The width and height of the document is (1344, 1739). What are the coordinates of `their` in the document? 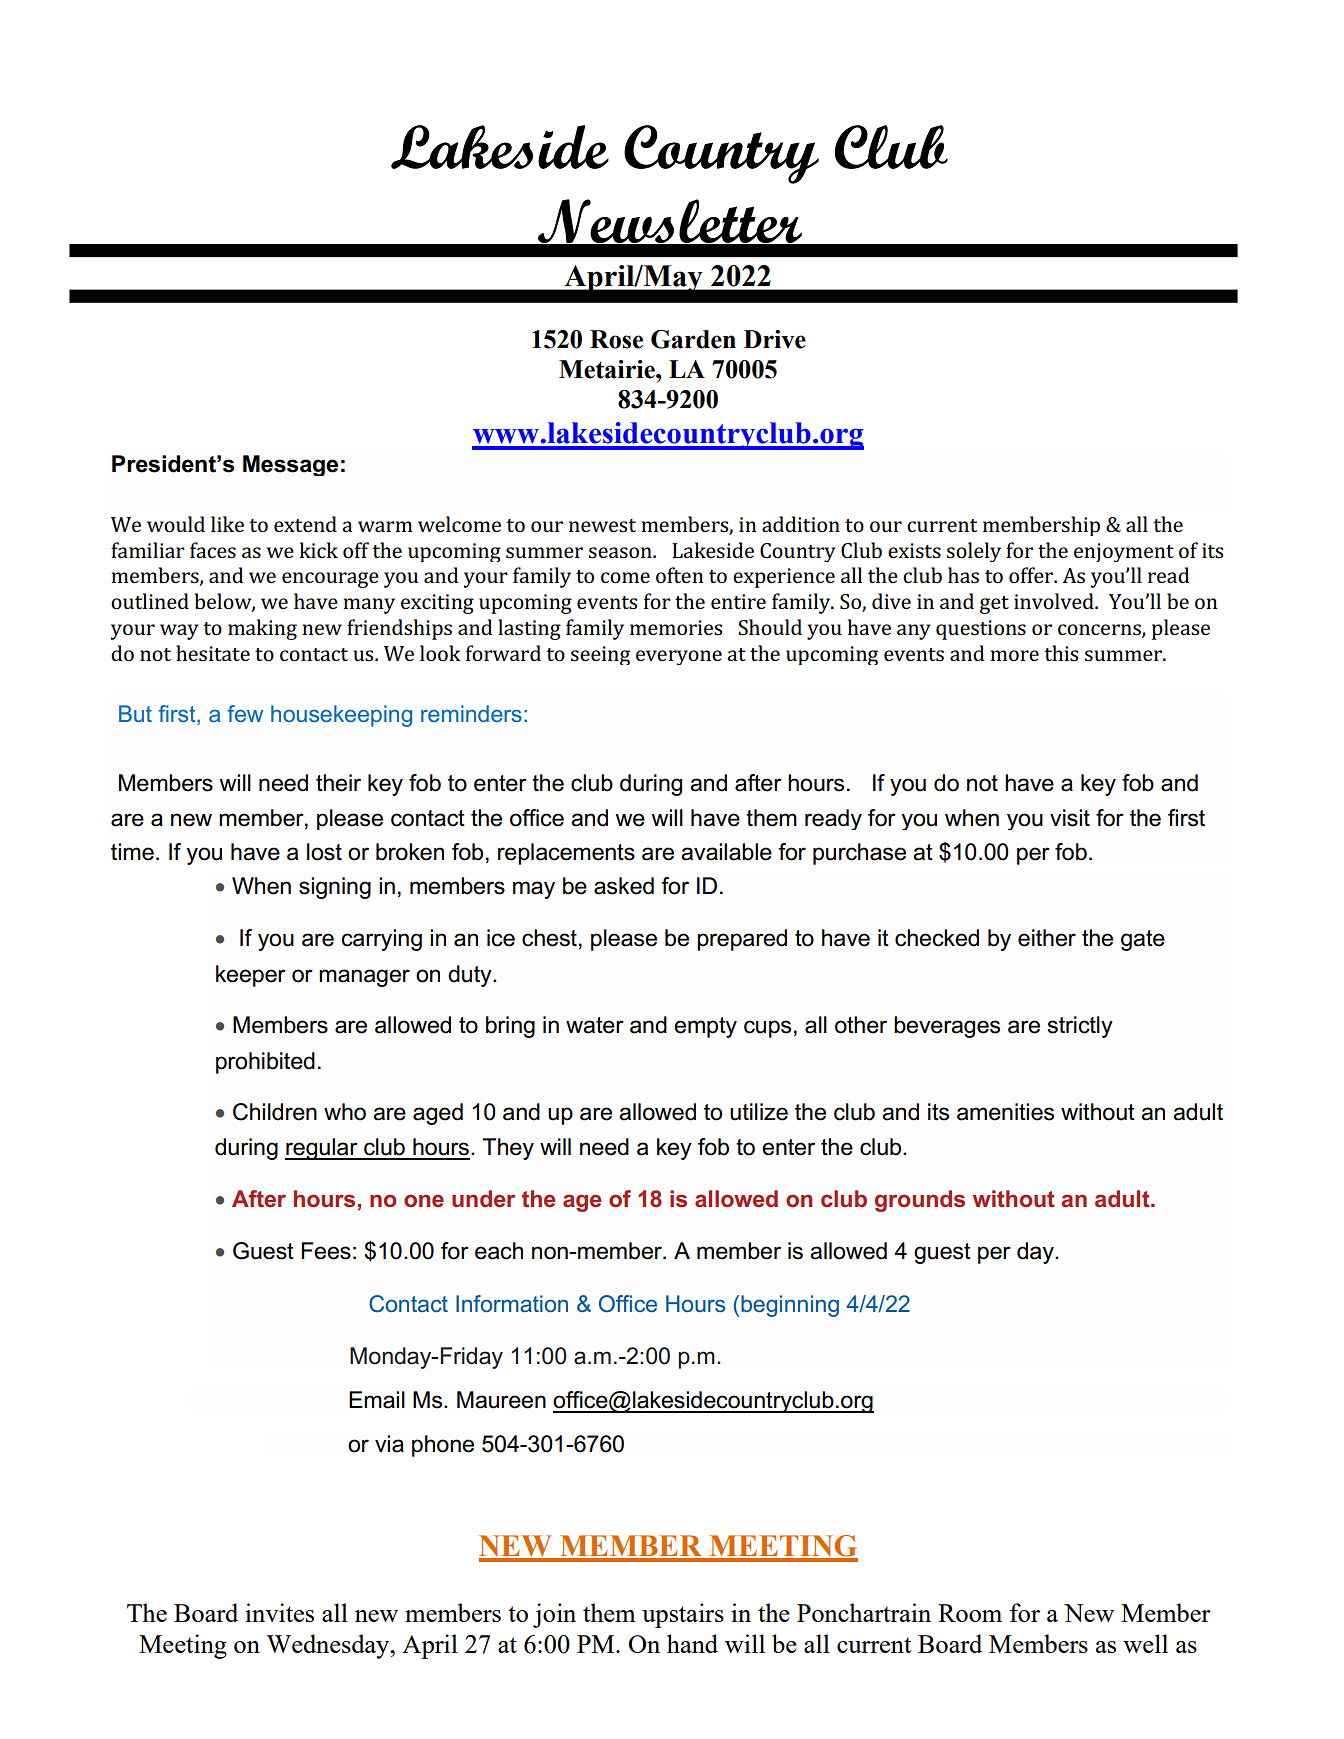 It's located at (338, 783).
